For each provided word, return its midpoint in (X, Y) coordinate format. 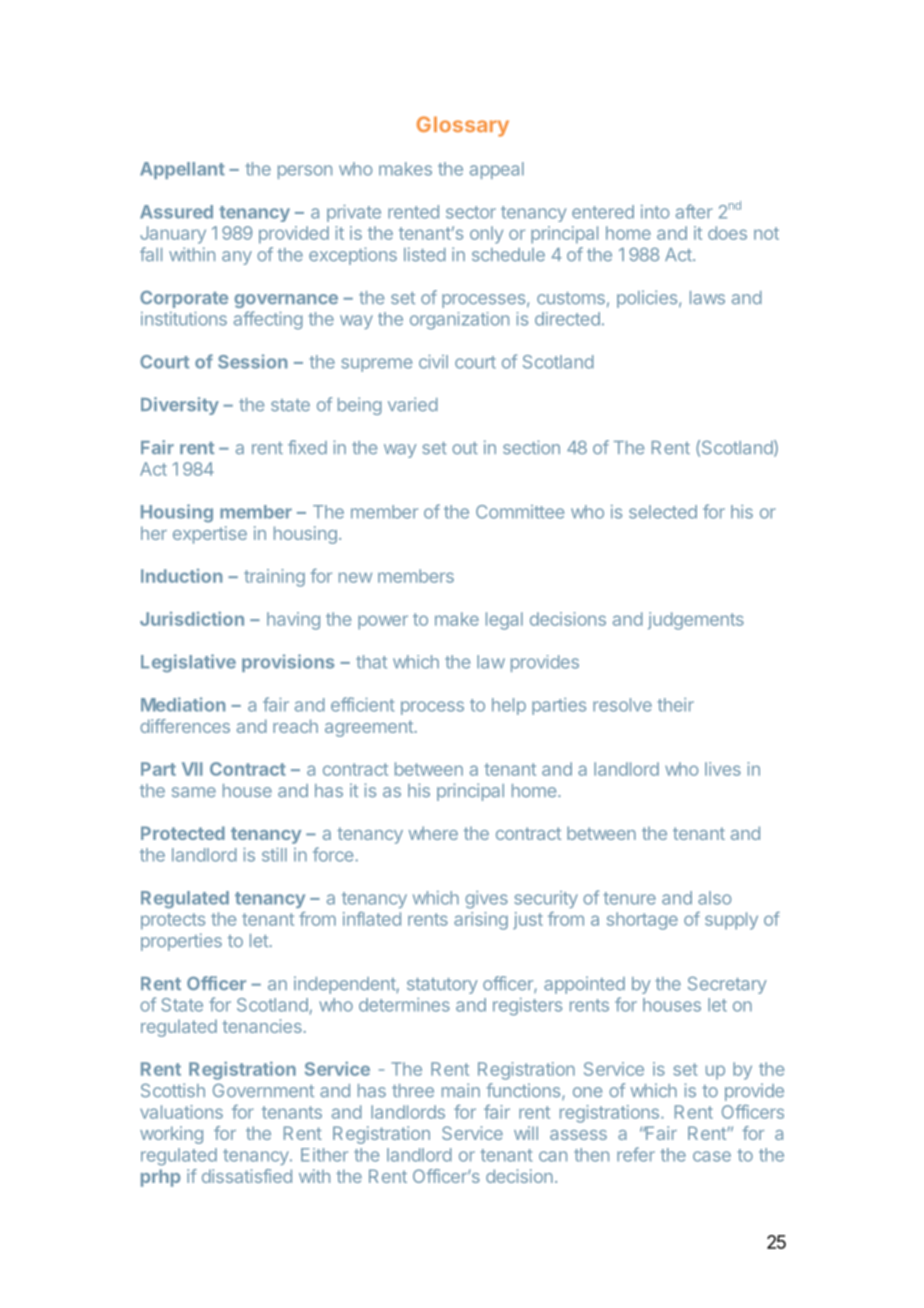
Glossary (463, 126)
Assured (176, 212)
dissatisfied (247, 1176)
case (712, 1156)
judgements (696, 621)
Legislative (188, 663)
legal (504, 621)
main (461, 1090)
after (694, 211)
